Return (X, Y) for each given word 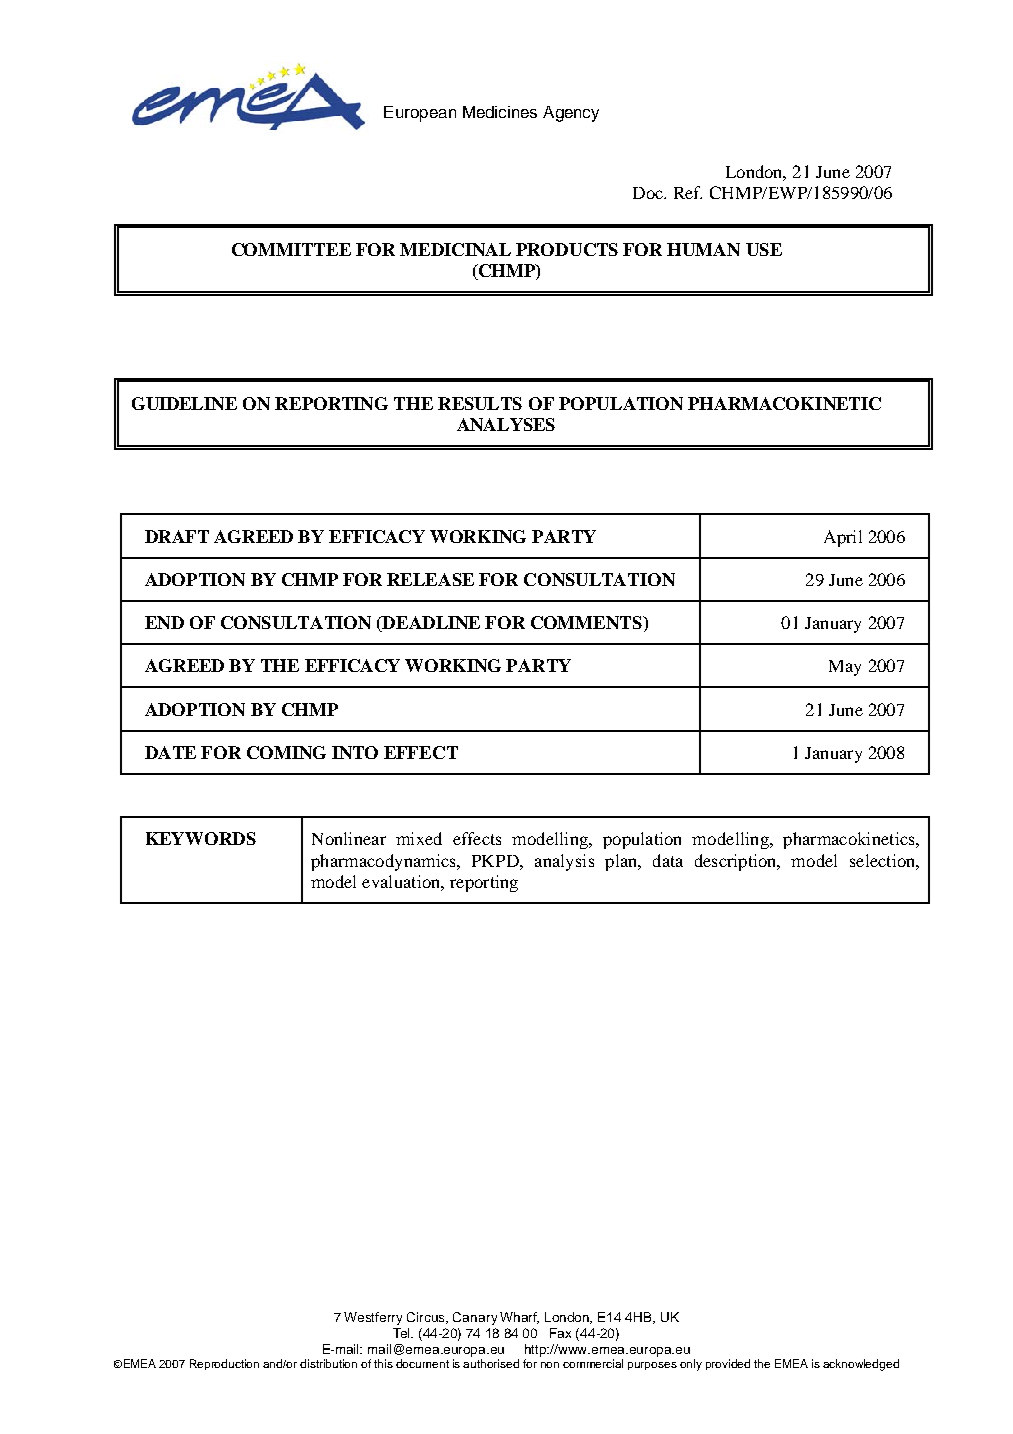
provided (728, 1364)
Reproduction (224, 1364)
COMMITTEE (291, 249)
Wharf (519, 1318)
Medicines (500, 112)
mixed (419, 838)
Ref (688, 192)
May (845, 668)
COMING (286, 752)
